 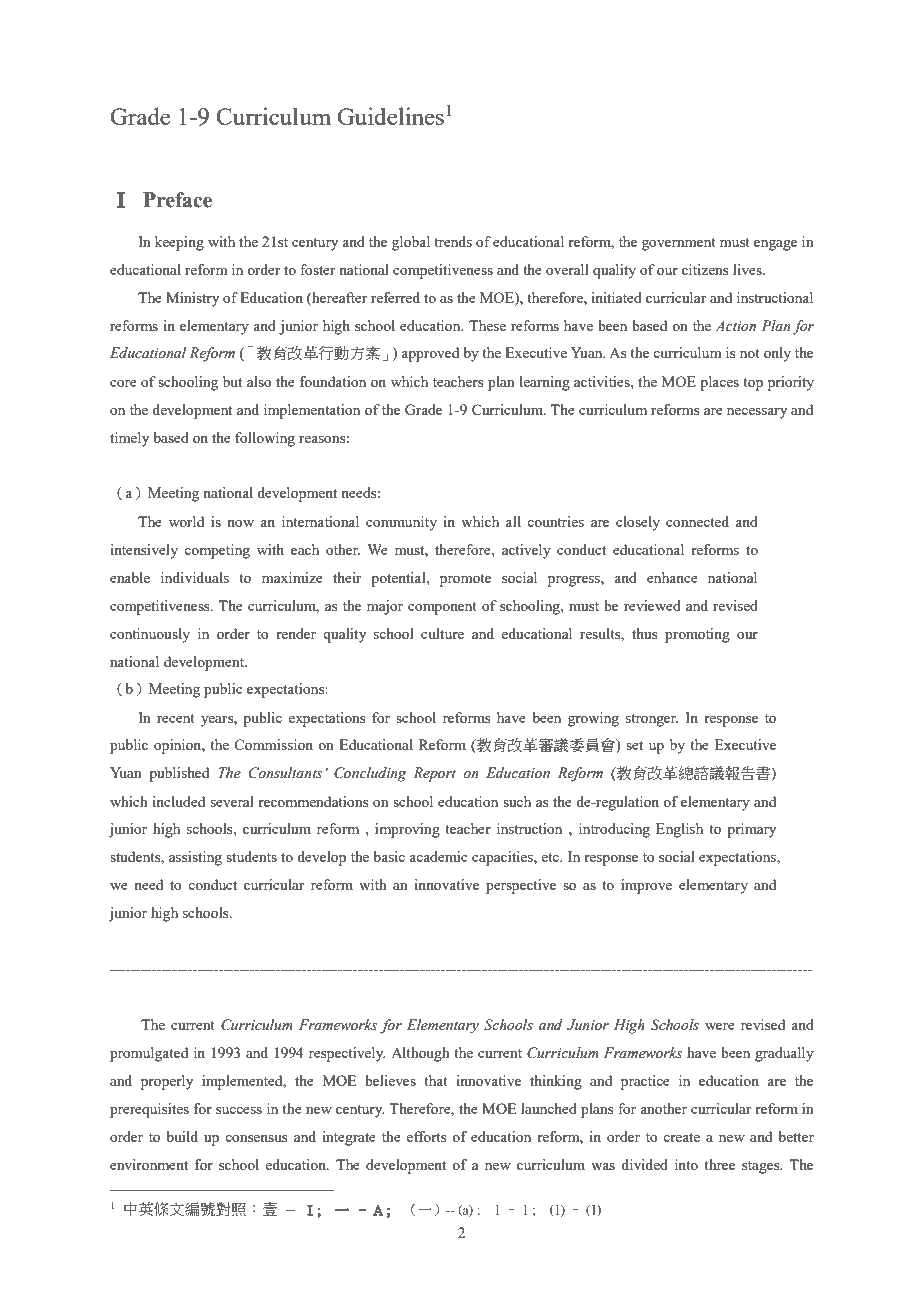 What do you see at coordinates (176, 718) in the page?
I see `recent` at bounding box center [176, 718].
